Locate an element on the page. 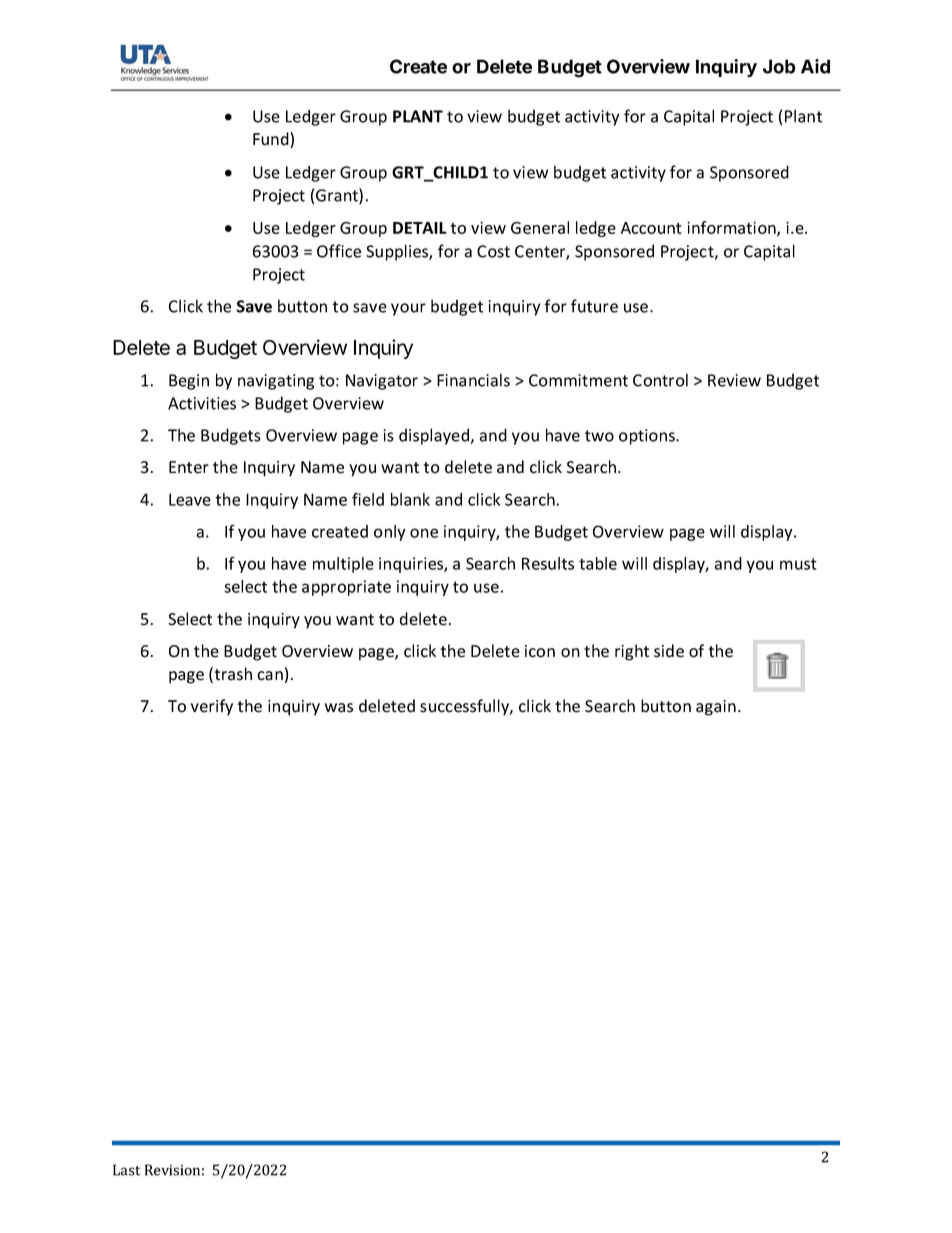  Last is located at coordinates (127, 1170).
